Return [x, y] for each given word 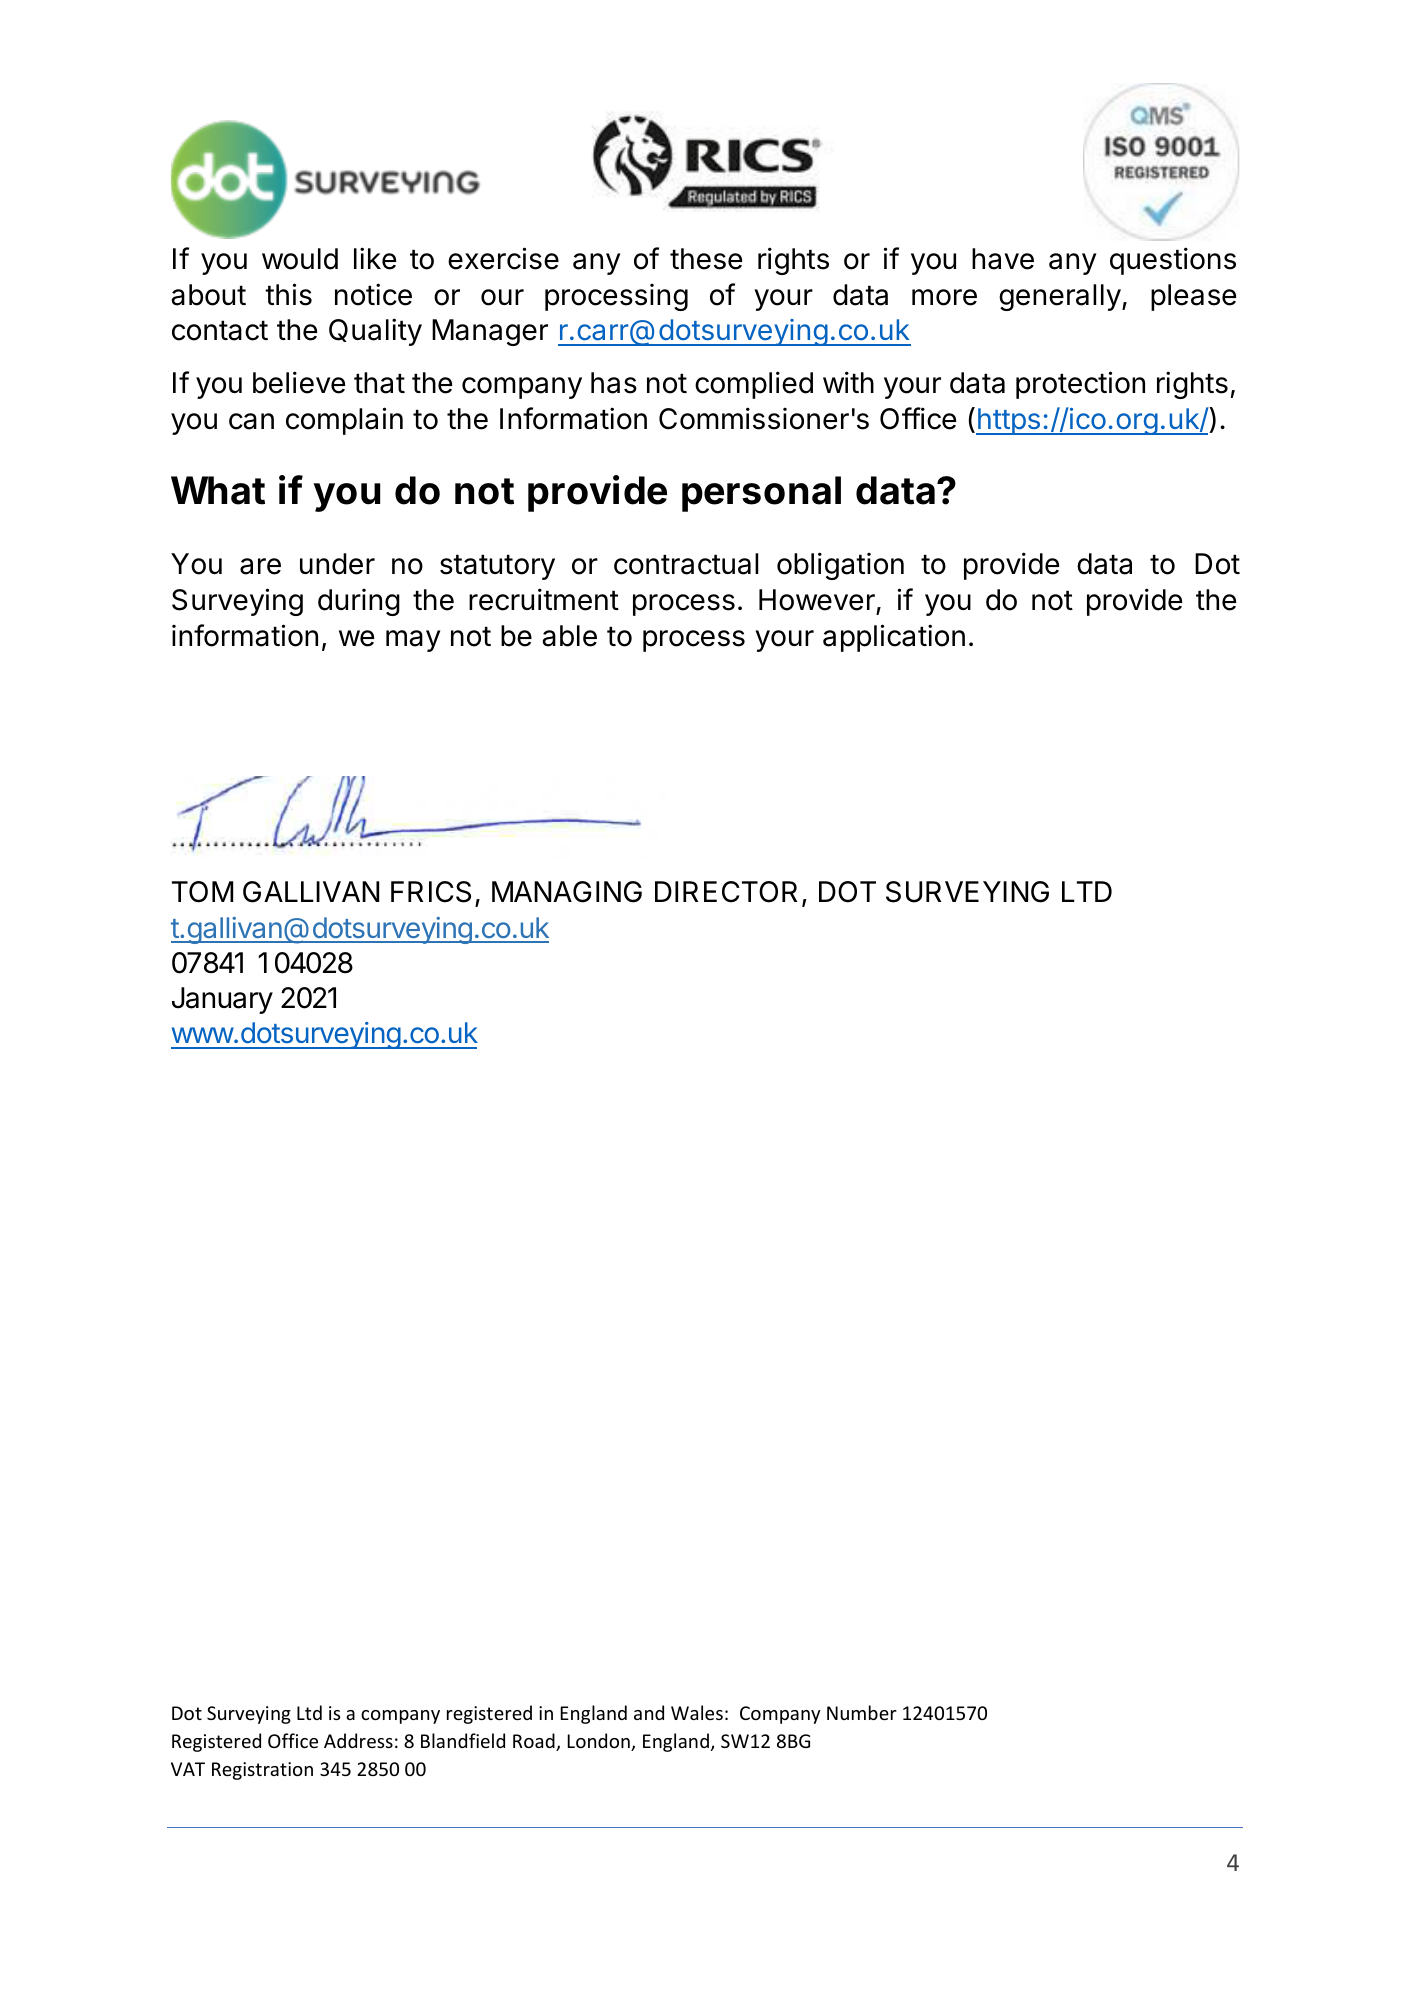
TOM [202, 892]
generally [1060, 297]
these [706, 259]
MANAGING [567, 892]
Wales [697, 1712]
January [222, 1000]
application [894, 638]
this [288, 294]
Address [358, 1740]
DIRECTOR [726, 892]
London [599, 1742]
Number [862, 1712]
